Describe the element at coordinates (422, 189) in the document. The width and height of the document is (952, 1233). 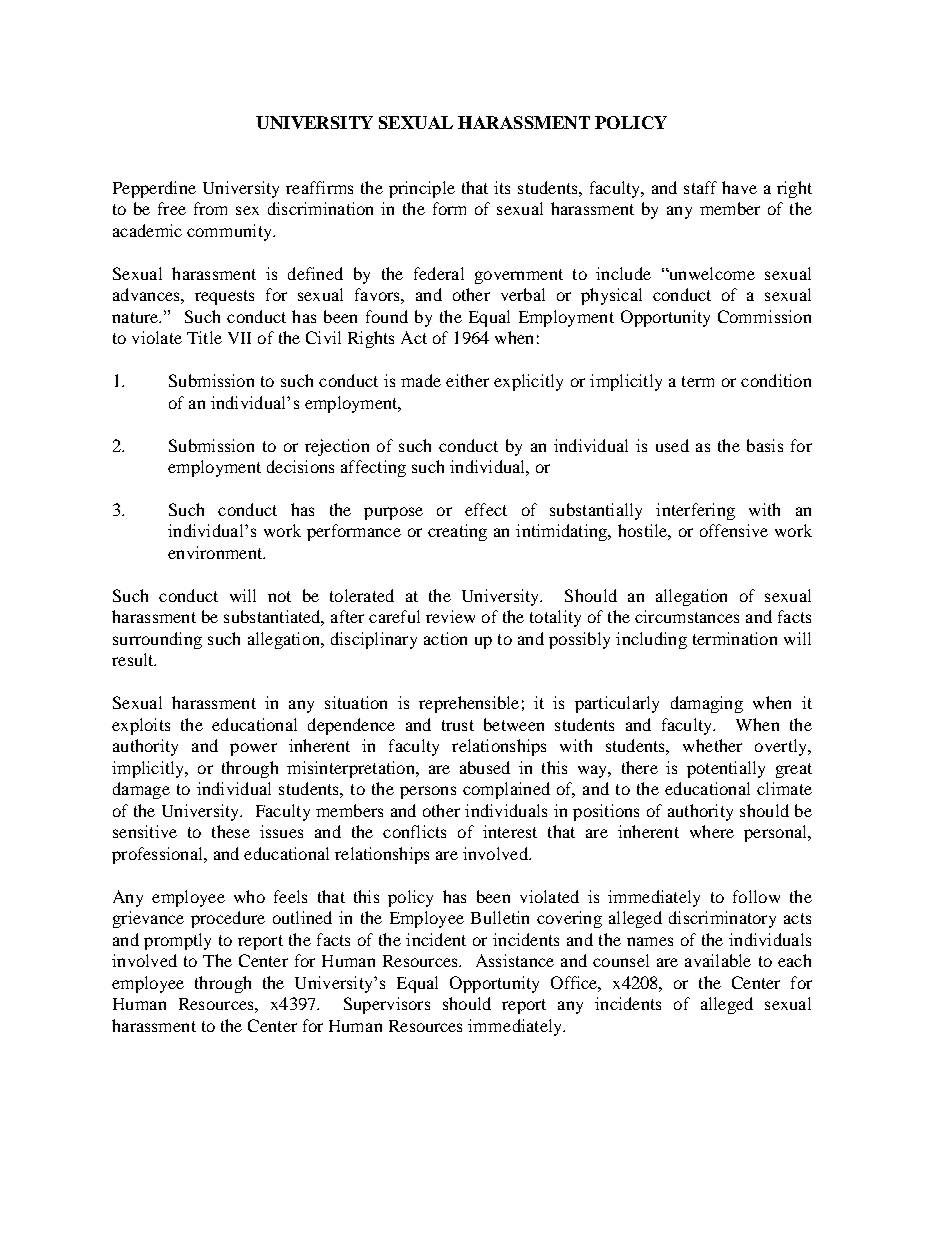
I see `principle` at that location.
